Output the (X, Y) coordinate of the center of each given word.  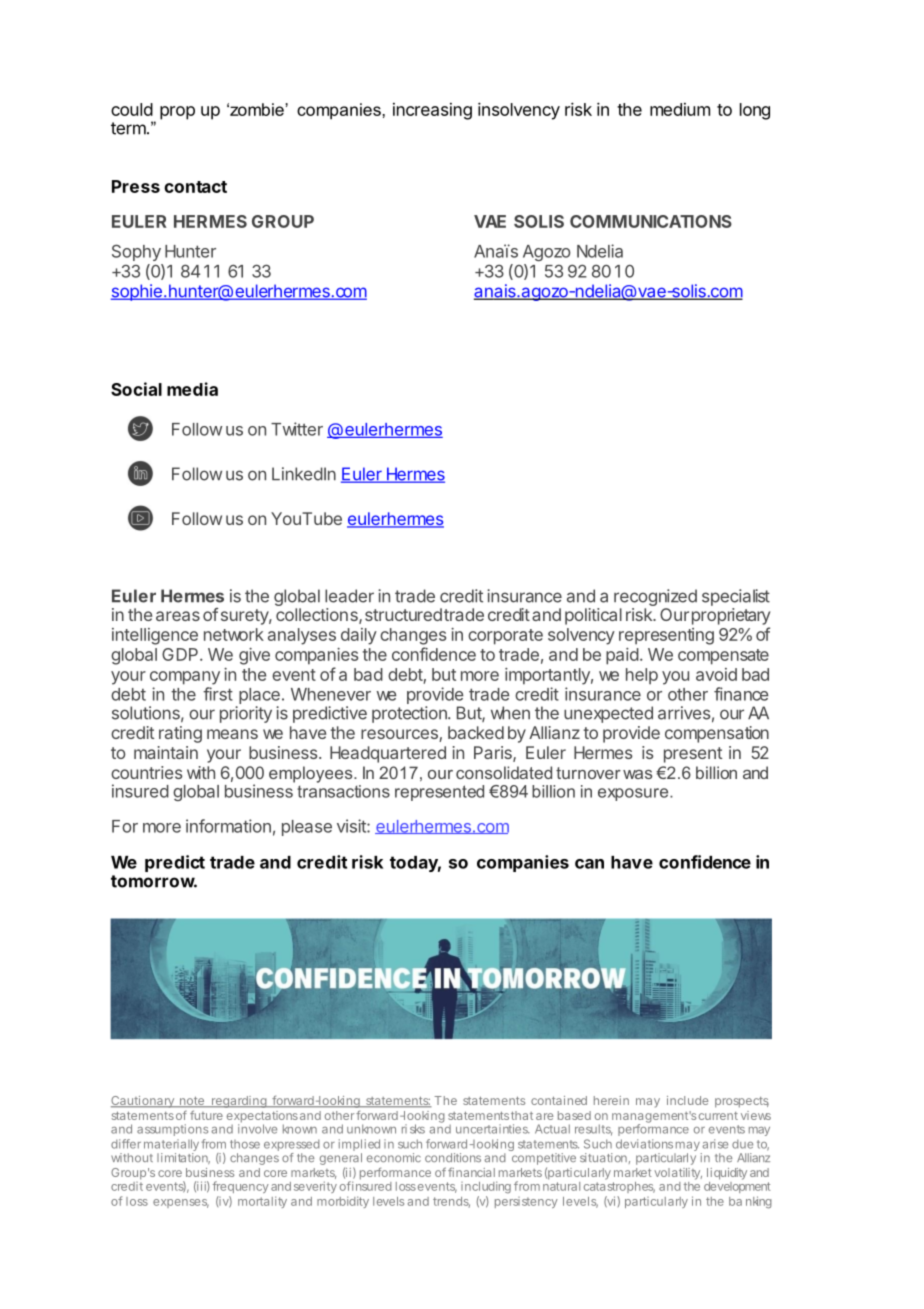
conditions (453, 1157)
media (192, 389)
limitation (183, 1158)
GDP (181, 654)
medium (680, 109)
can (589, 864)
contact (195, 187)
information (228, 826)
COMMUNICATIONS (651, 221)
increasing (432, 111)
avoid (716, 674)
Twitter (297, 429)
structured (403, 614)
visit (352, 826)
